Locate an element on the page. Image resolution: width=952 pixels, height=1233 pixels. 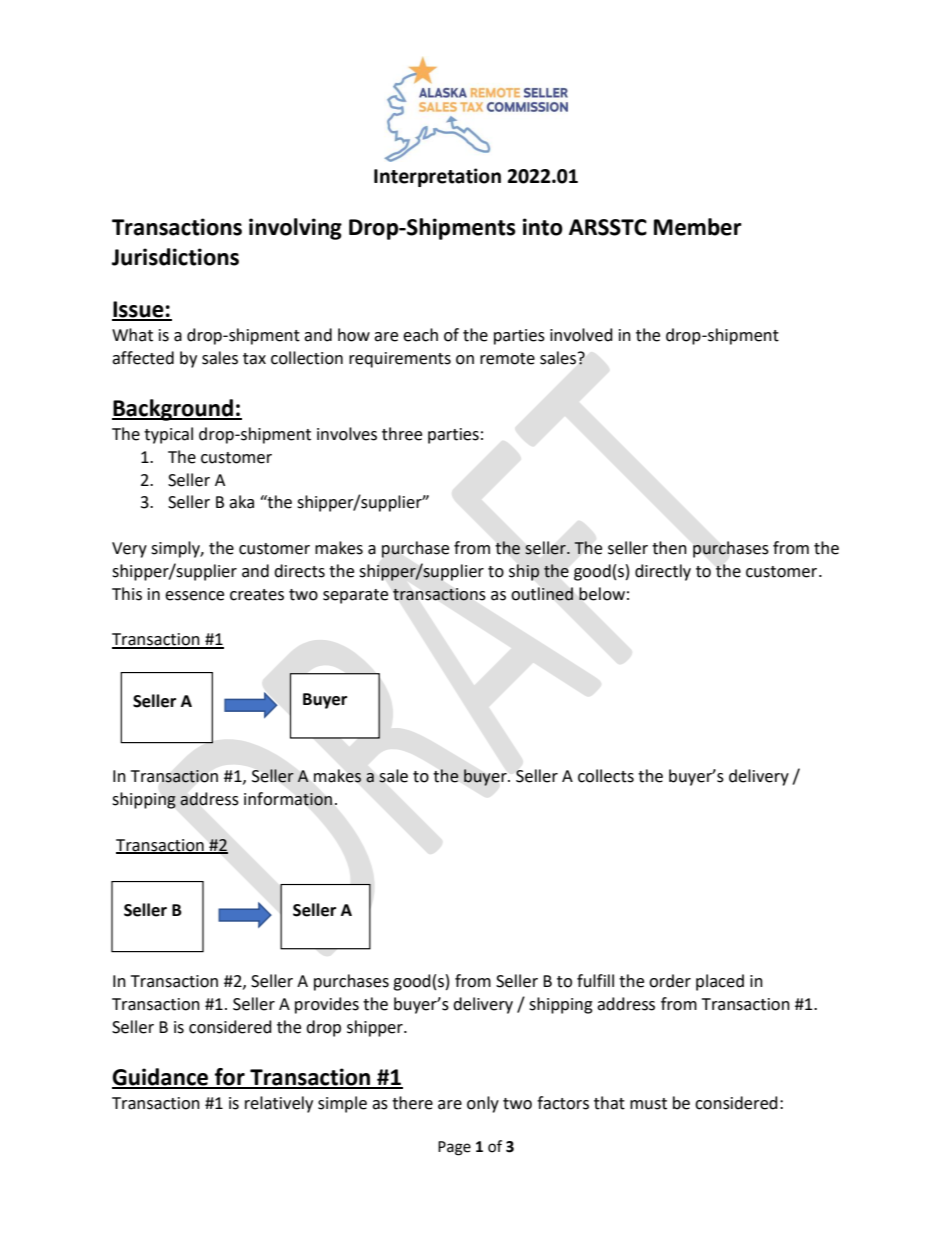
Jurisdictions is located at coordinates (175, 257).
